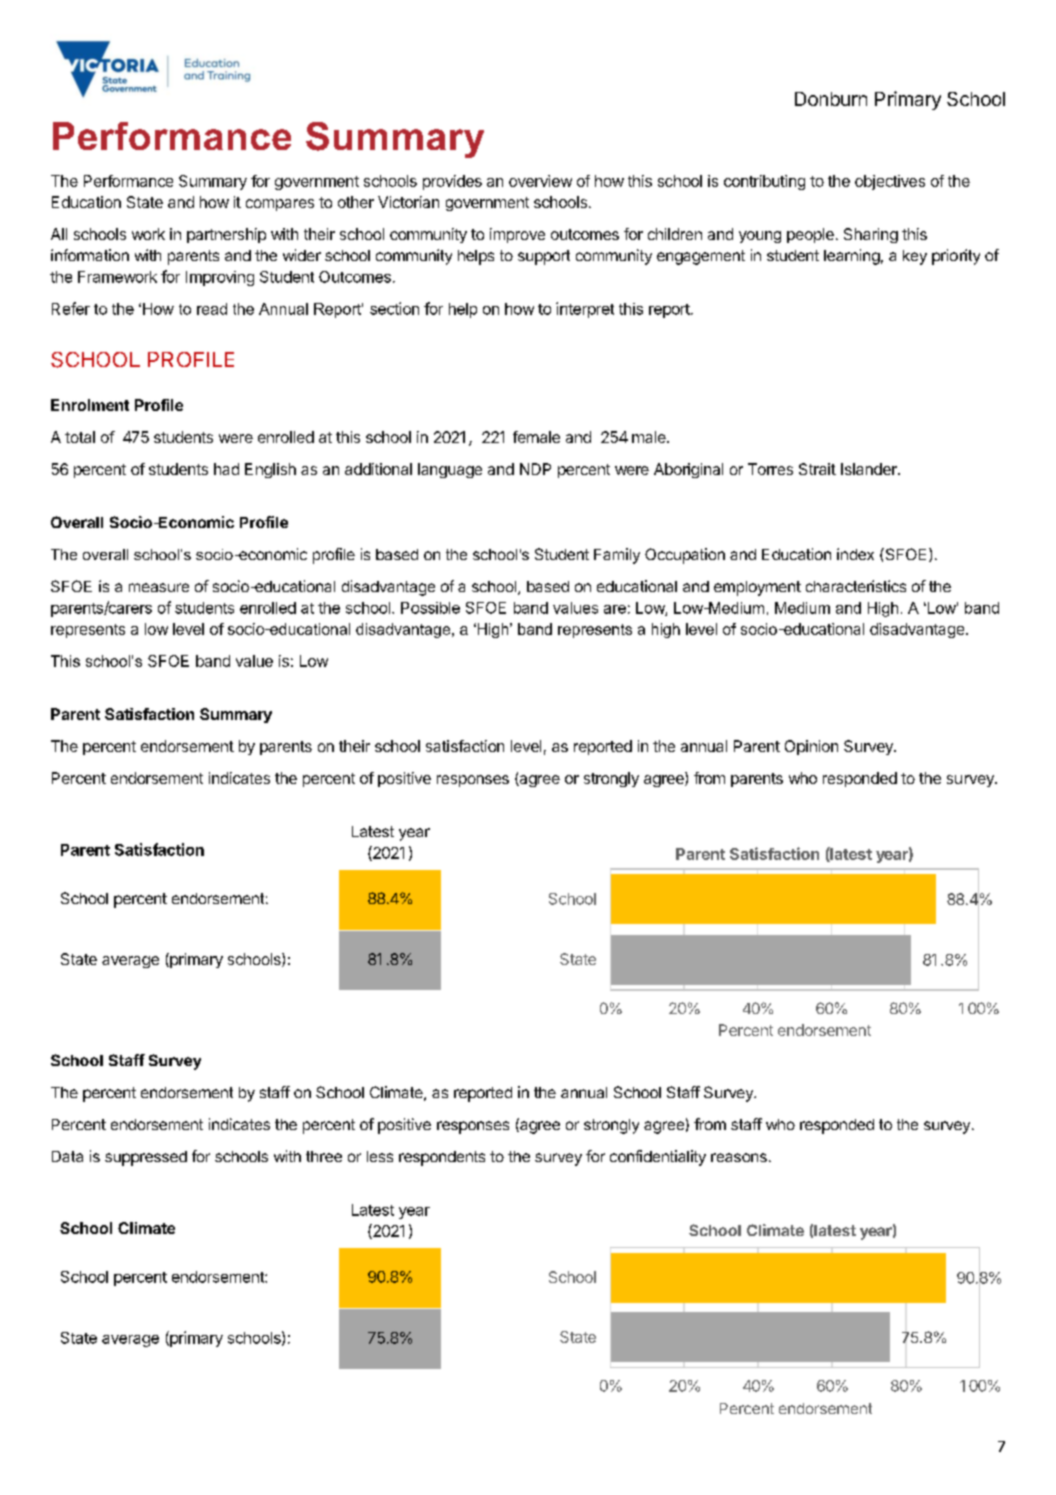 The height and width of the image is (1495, 1056). I want to click on measure, so click(159, 587).
